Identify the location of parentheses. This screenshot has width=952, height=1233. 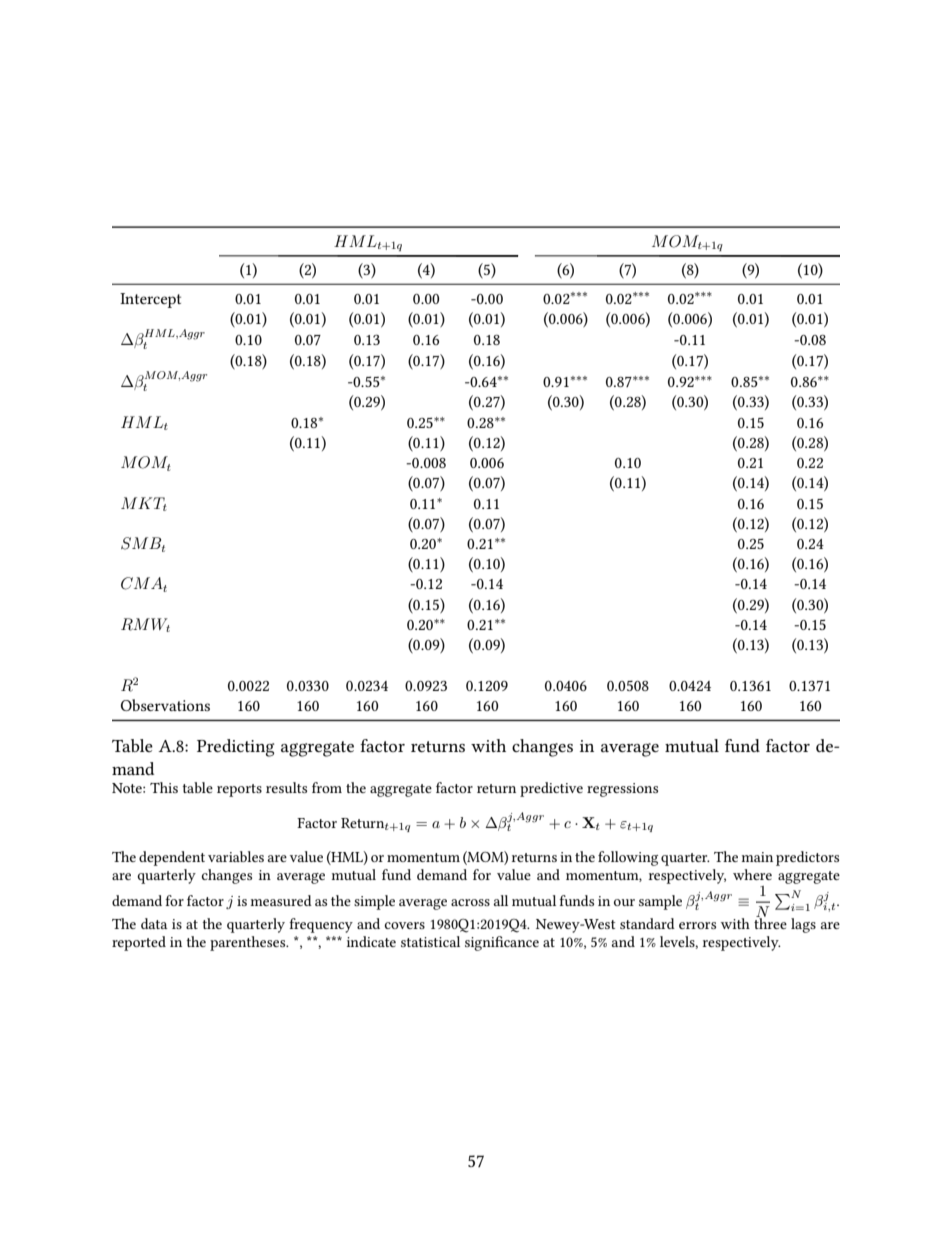
(249, 943).
